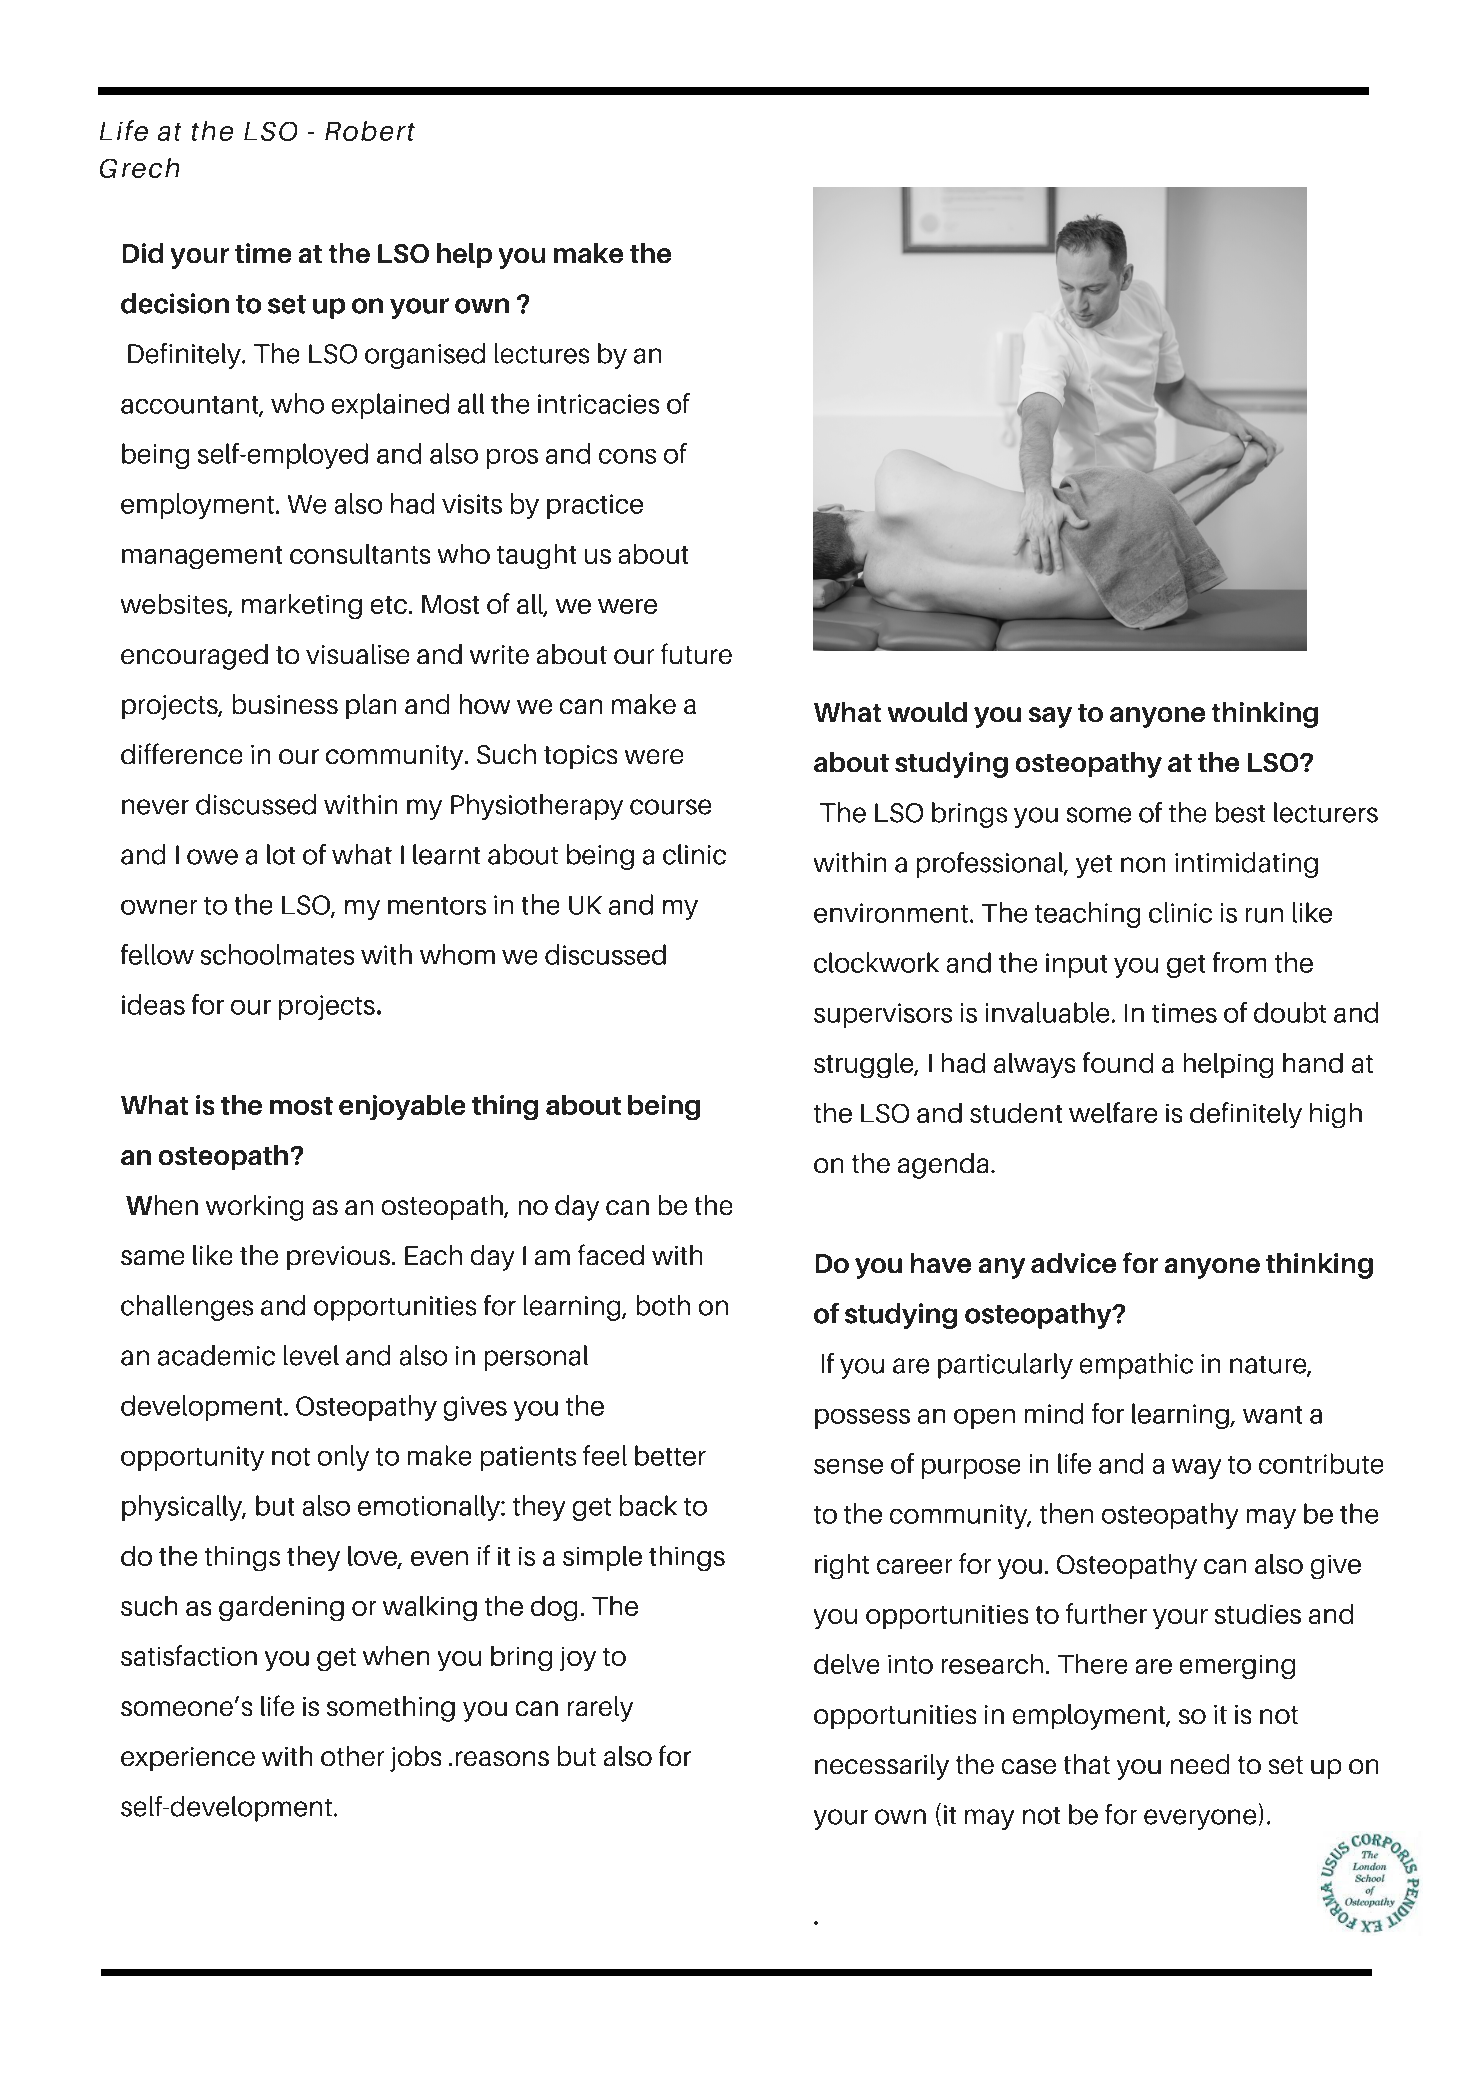  I want to click on experience, so click(188, 1759).
